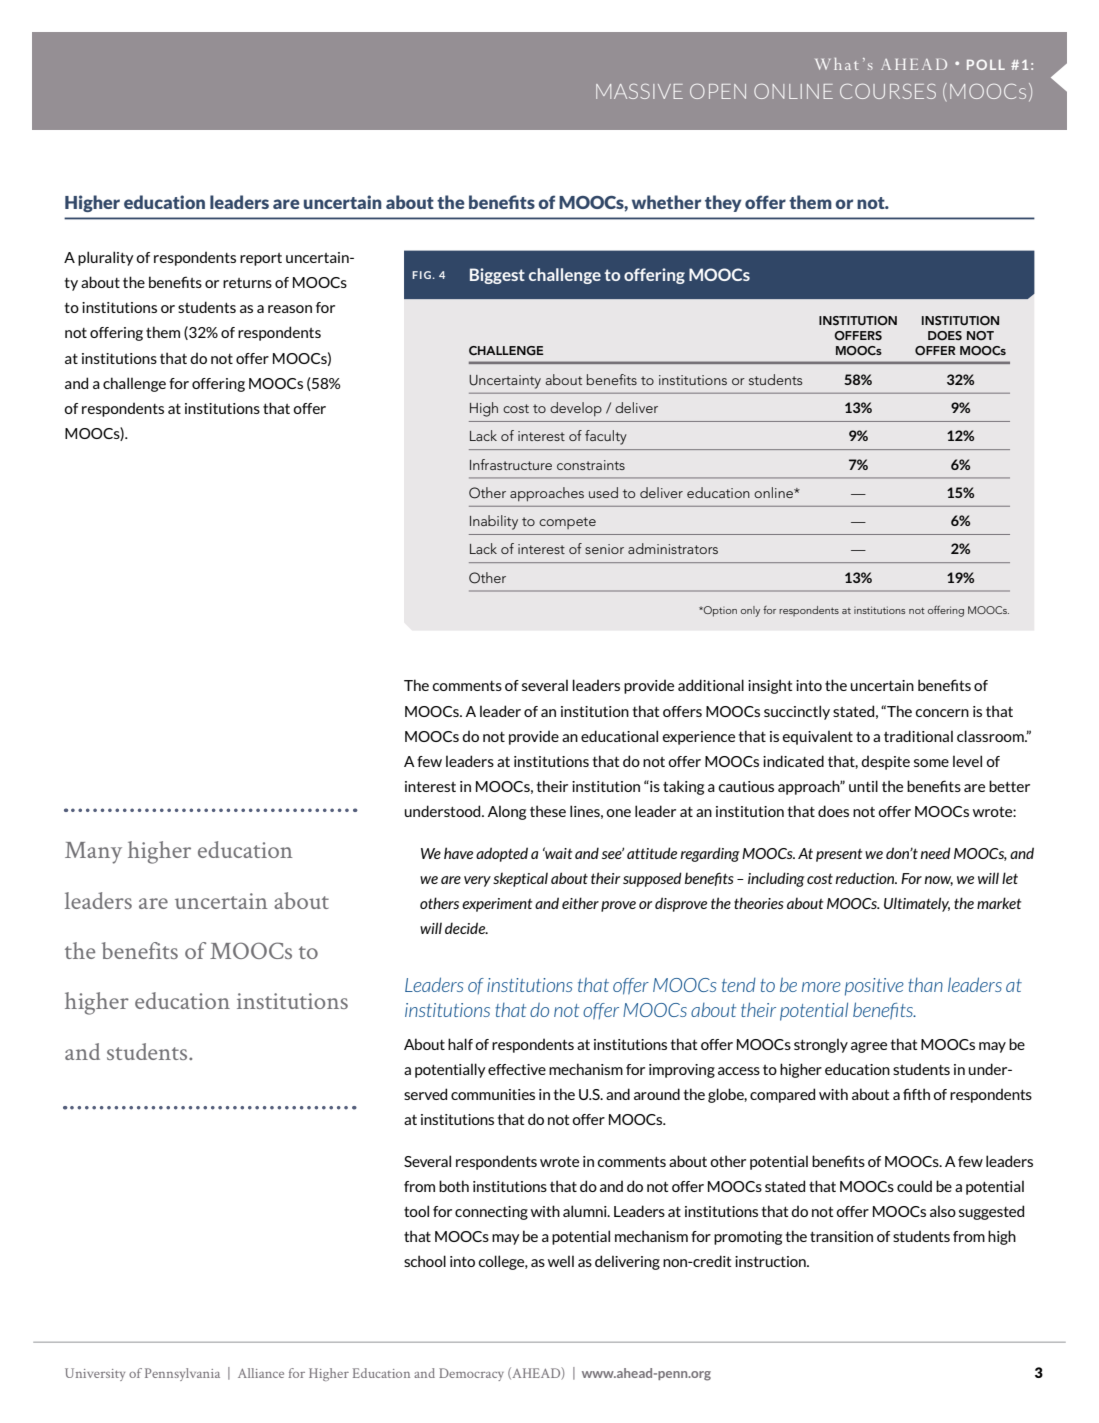 This page has width=1099, height=1423. I want to click on reason, so click(290, 309).
